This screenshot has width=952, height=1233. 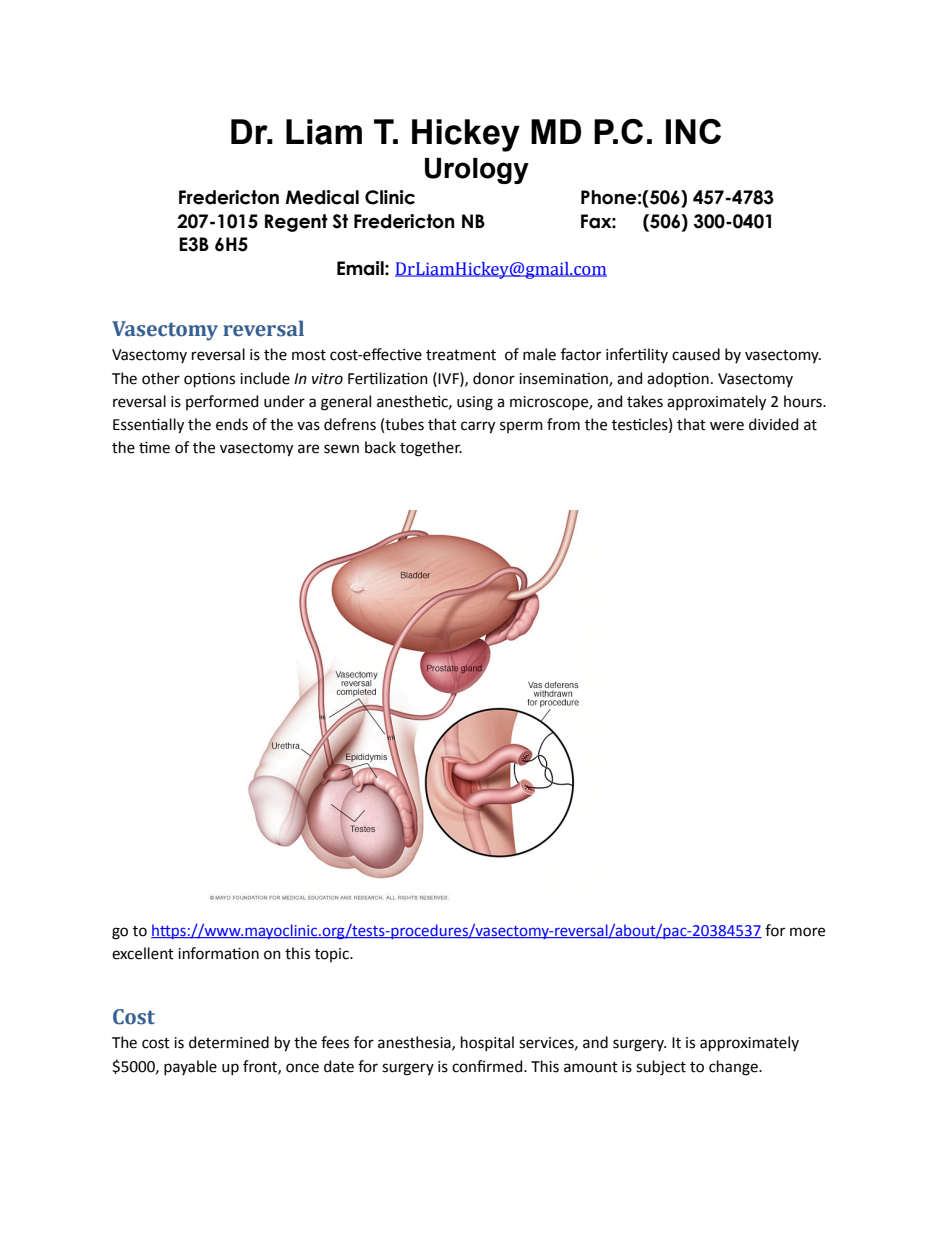 I want to click on Regent, so click(x=296, y=223).
